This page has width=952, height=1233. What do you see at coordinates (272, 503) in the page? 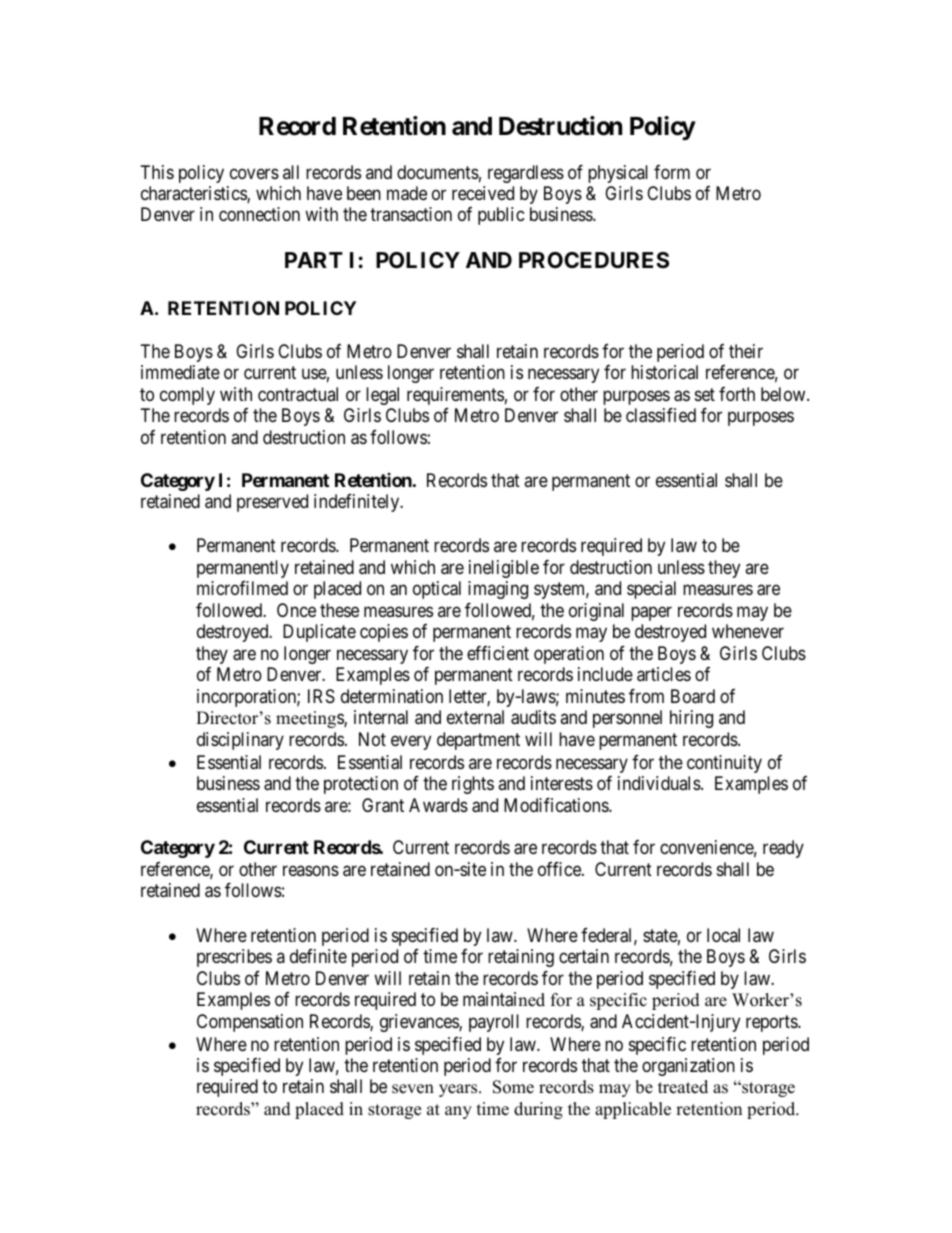
I see `preserved` at bounding box center [272, 503].
